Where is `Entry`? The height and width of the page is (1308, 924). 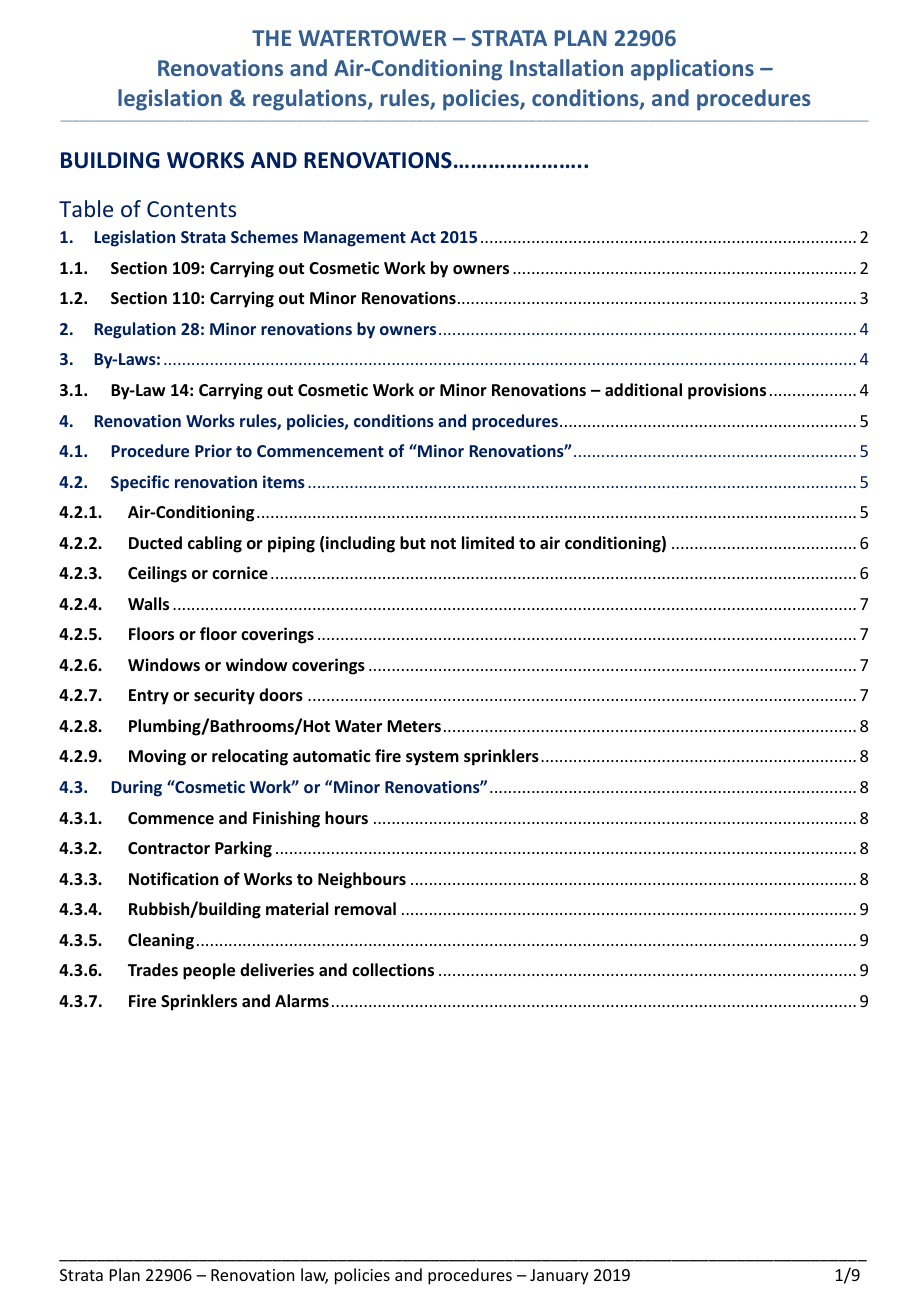
Entry is located at coordinates (149, 697).
